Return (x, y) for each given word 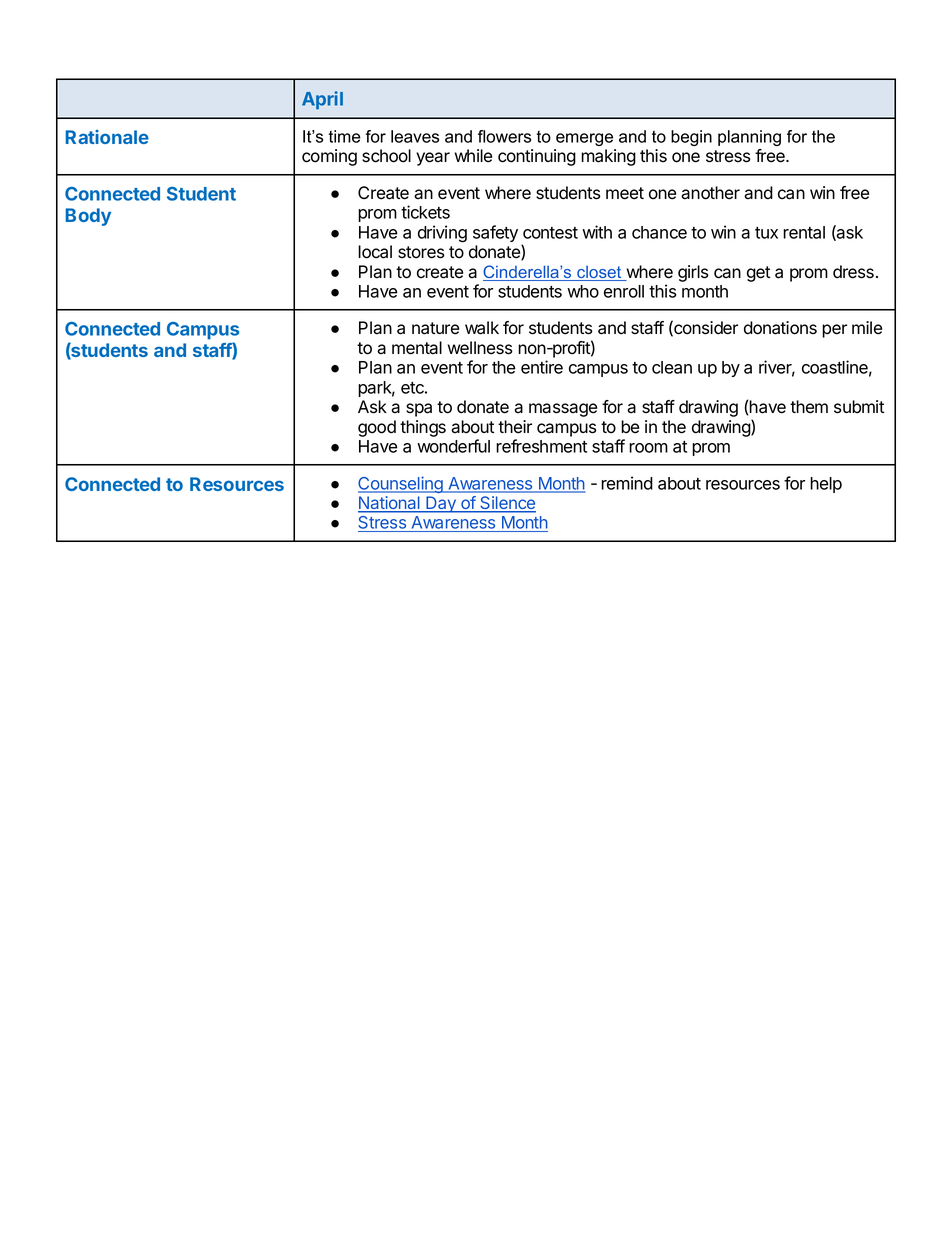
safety (495, 233)
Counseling (401, 484)
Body (88, 217)
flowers (504, 136)
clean (672, 367)
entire (542, 367)
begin (691, 138)
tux (766, 233)
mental (417, 348)
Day (441, 504)
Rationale (107, 137)
